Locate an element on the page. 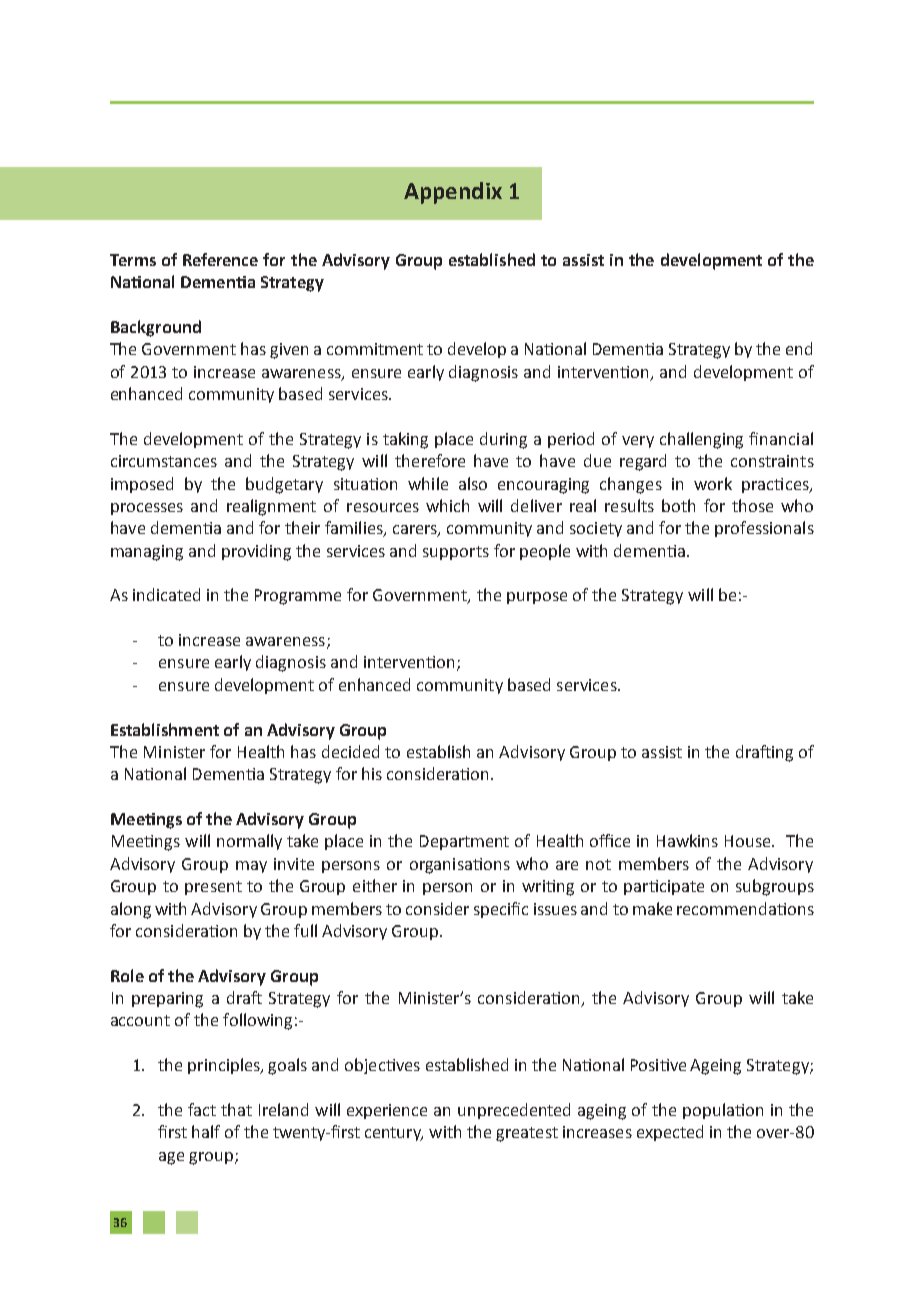 Image resolution: width=924 pixels, height=1308 pixels. therefore is located at coordinates (430, 460).
